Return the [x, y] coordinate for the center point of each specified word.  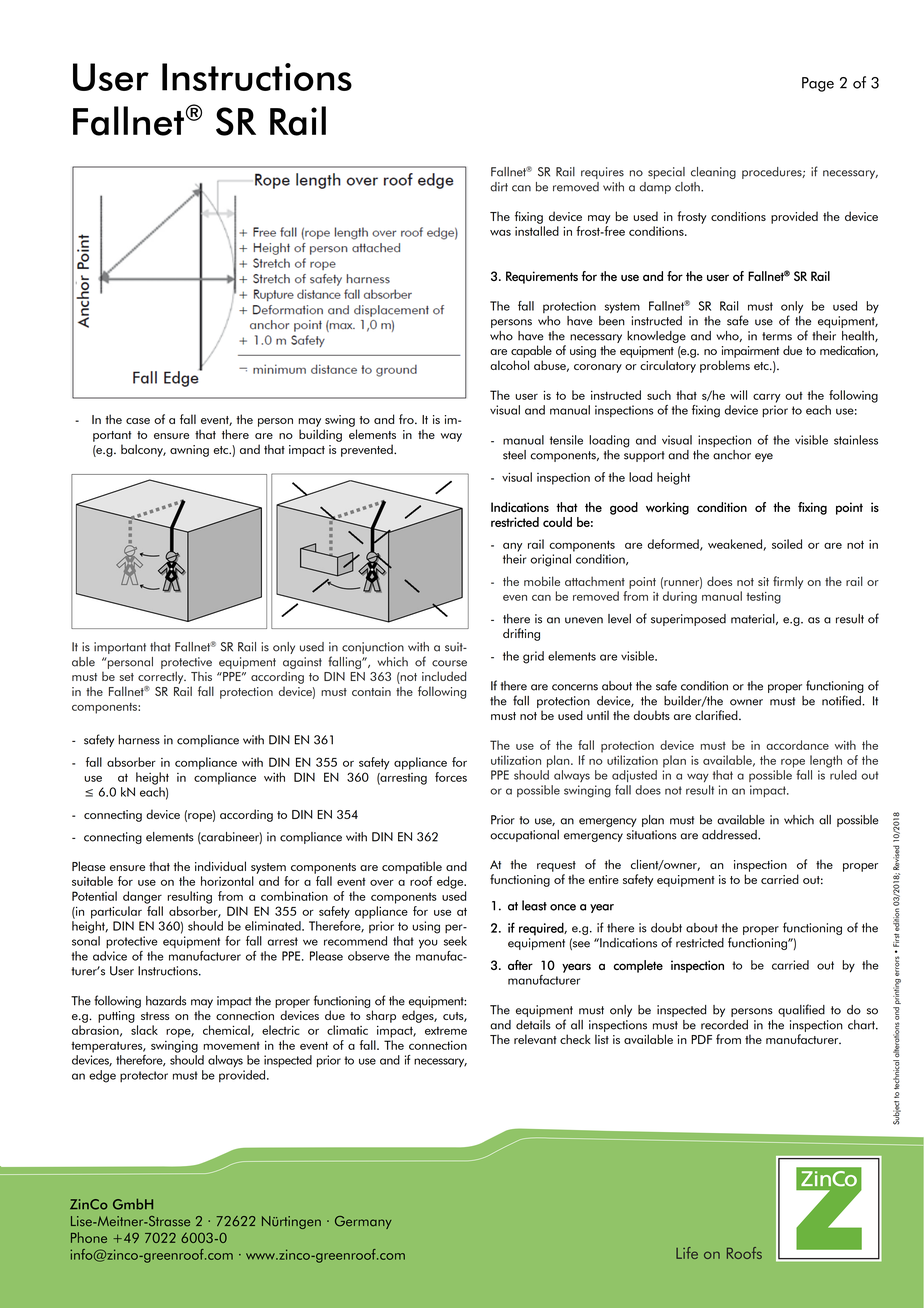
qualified [801, 1010]
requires [602, 173]
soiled [787, 544]
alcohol [509, 365]
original [550, 560]
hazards [166, 1001]
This [201, 676]
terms [777, 336]
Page [818, 84]
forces [451, 777]
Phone [89, 1237]
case [138, 421]
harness [139, 740]
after [520, 965]
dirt [499, 187]
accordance [797, 745]
